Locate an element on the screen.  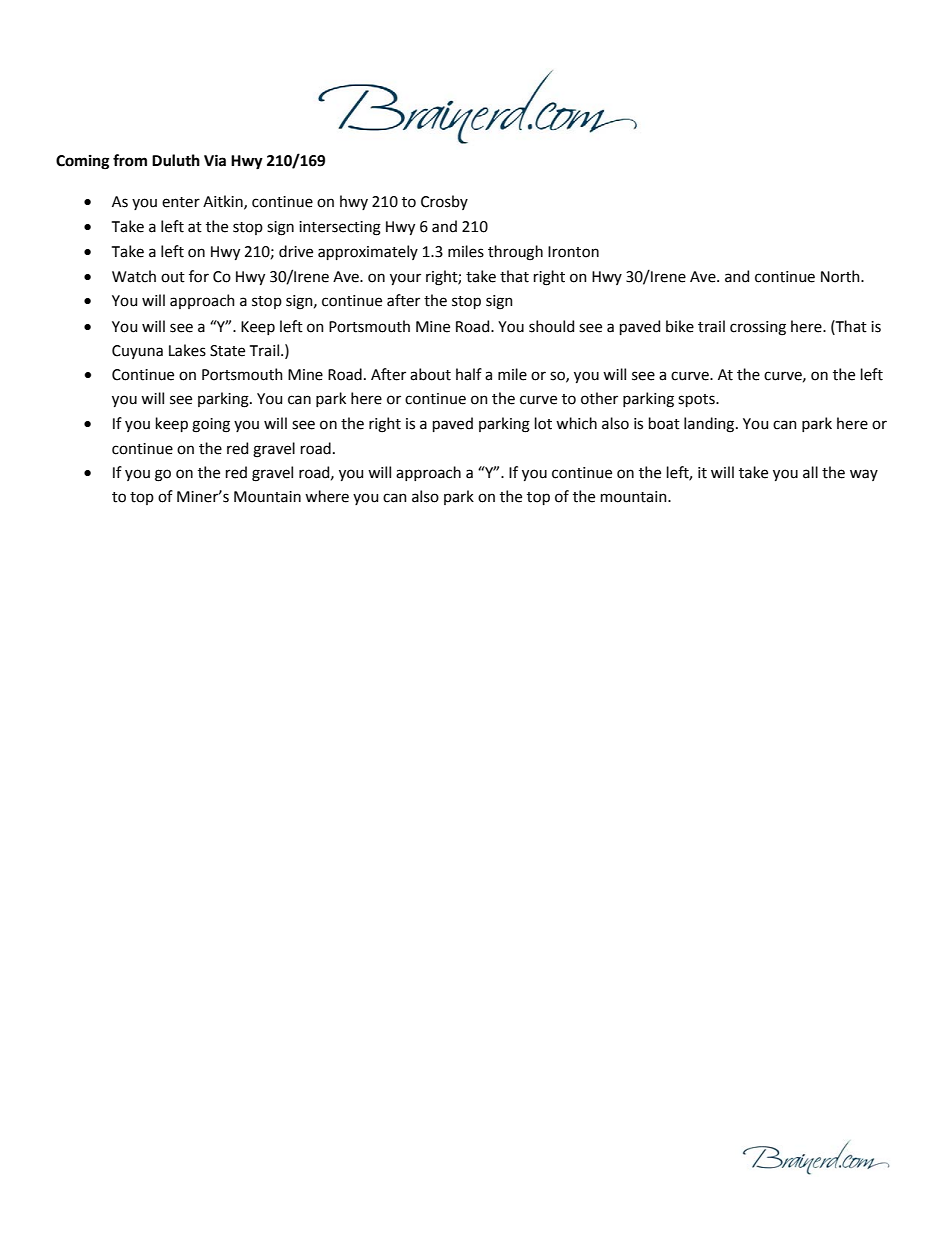
North is located at coordinates (841, 276).
